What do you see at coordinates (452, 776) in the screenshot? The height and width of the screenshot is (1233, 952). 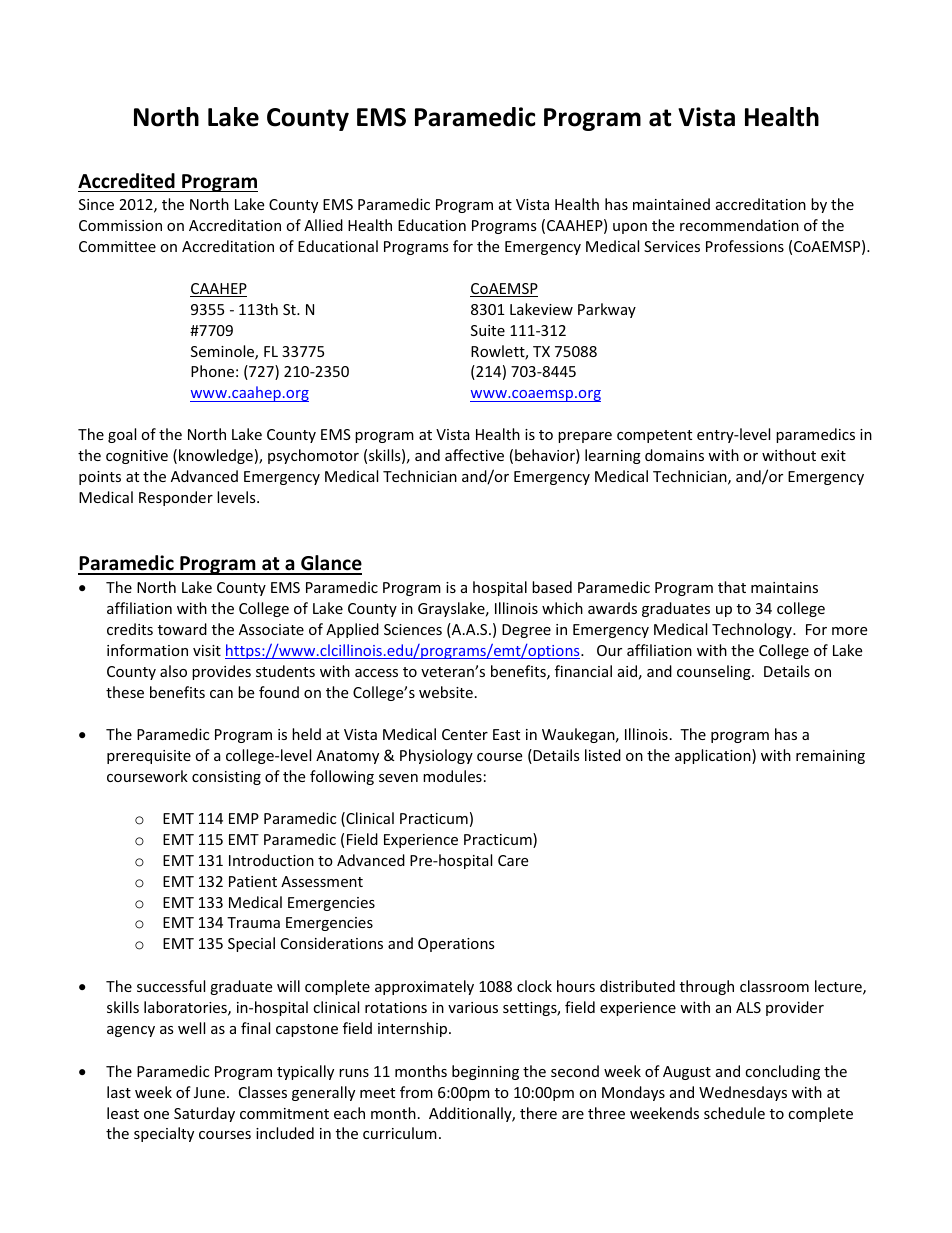 I see `modules` at bounding box center [452, 776].
